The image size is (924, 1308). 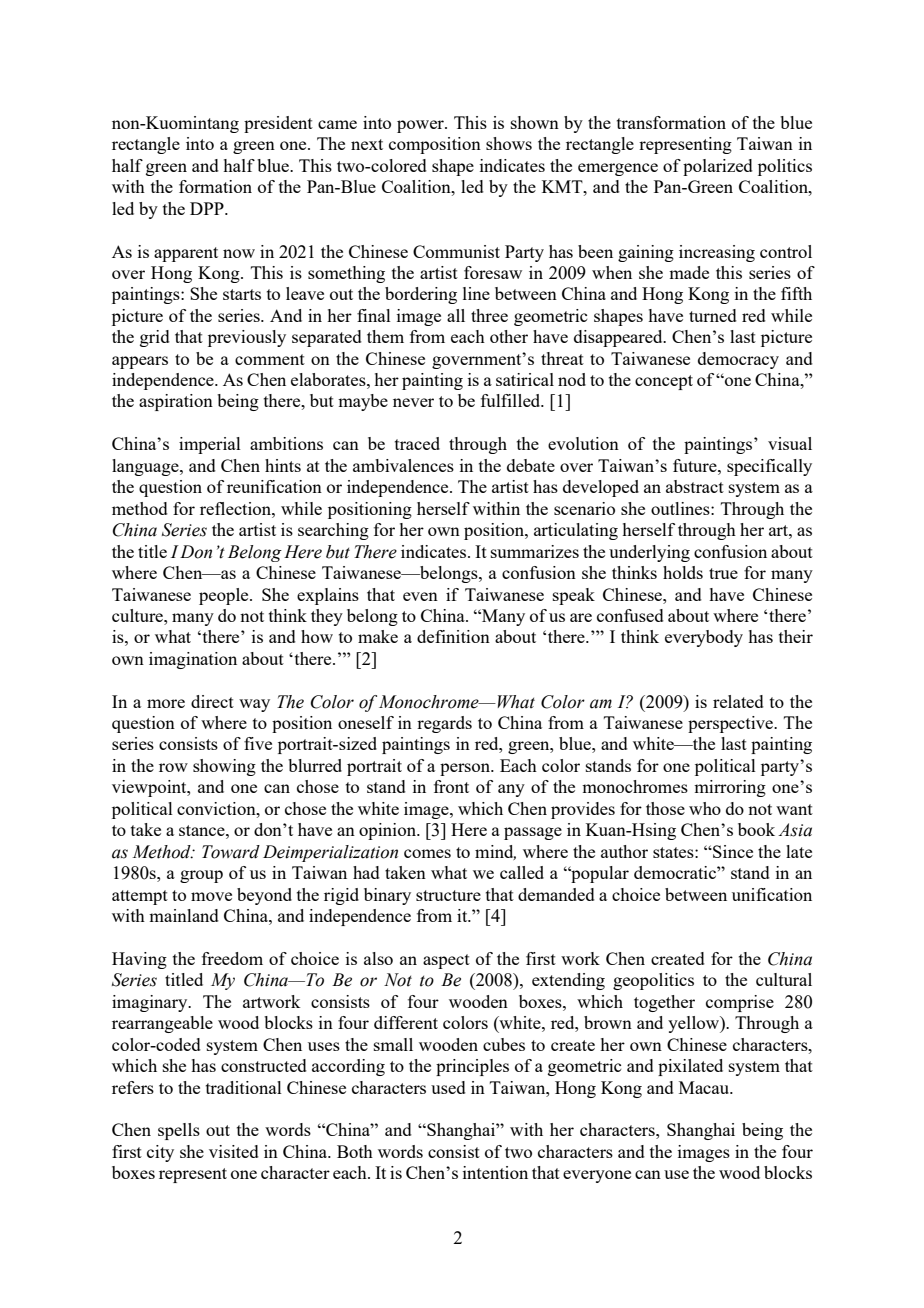 What do you see at coordinates (705, 1087) in the image?
I see `Macau` at bounding box center [705, 1087].
